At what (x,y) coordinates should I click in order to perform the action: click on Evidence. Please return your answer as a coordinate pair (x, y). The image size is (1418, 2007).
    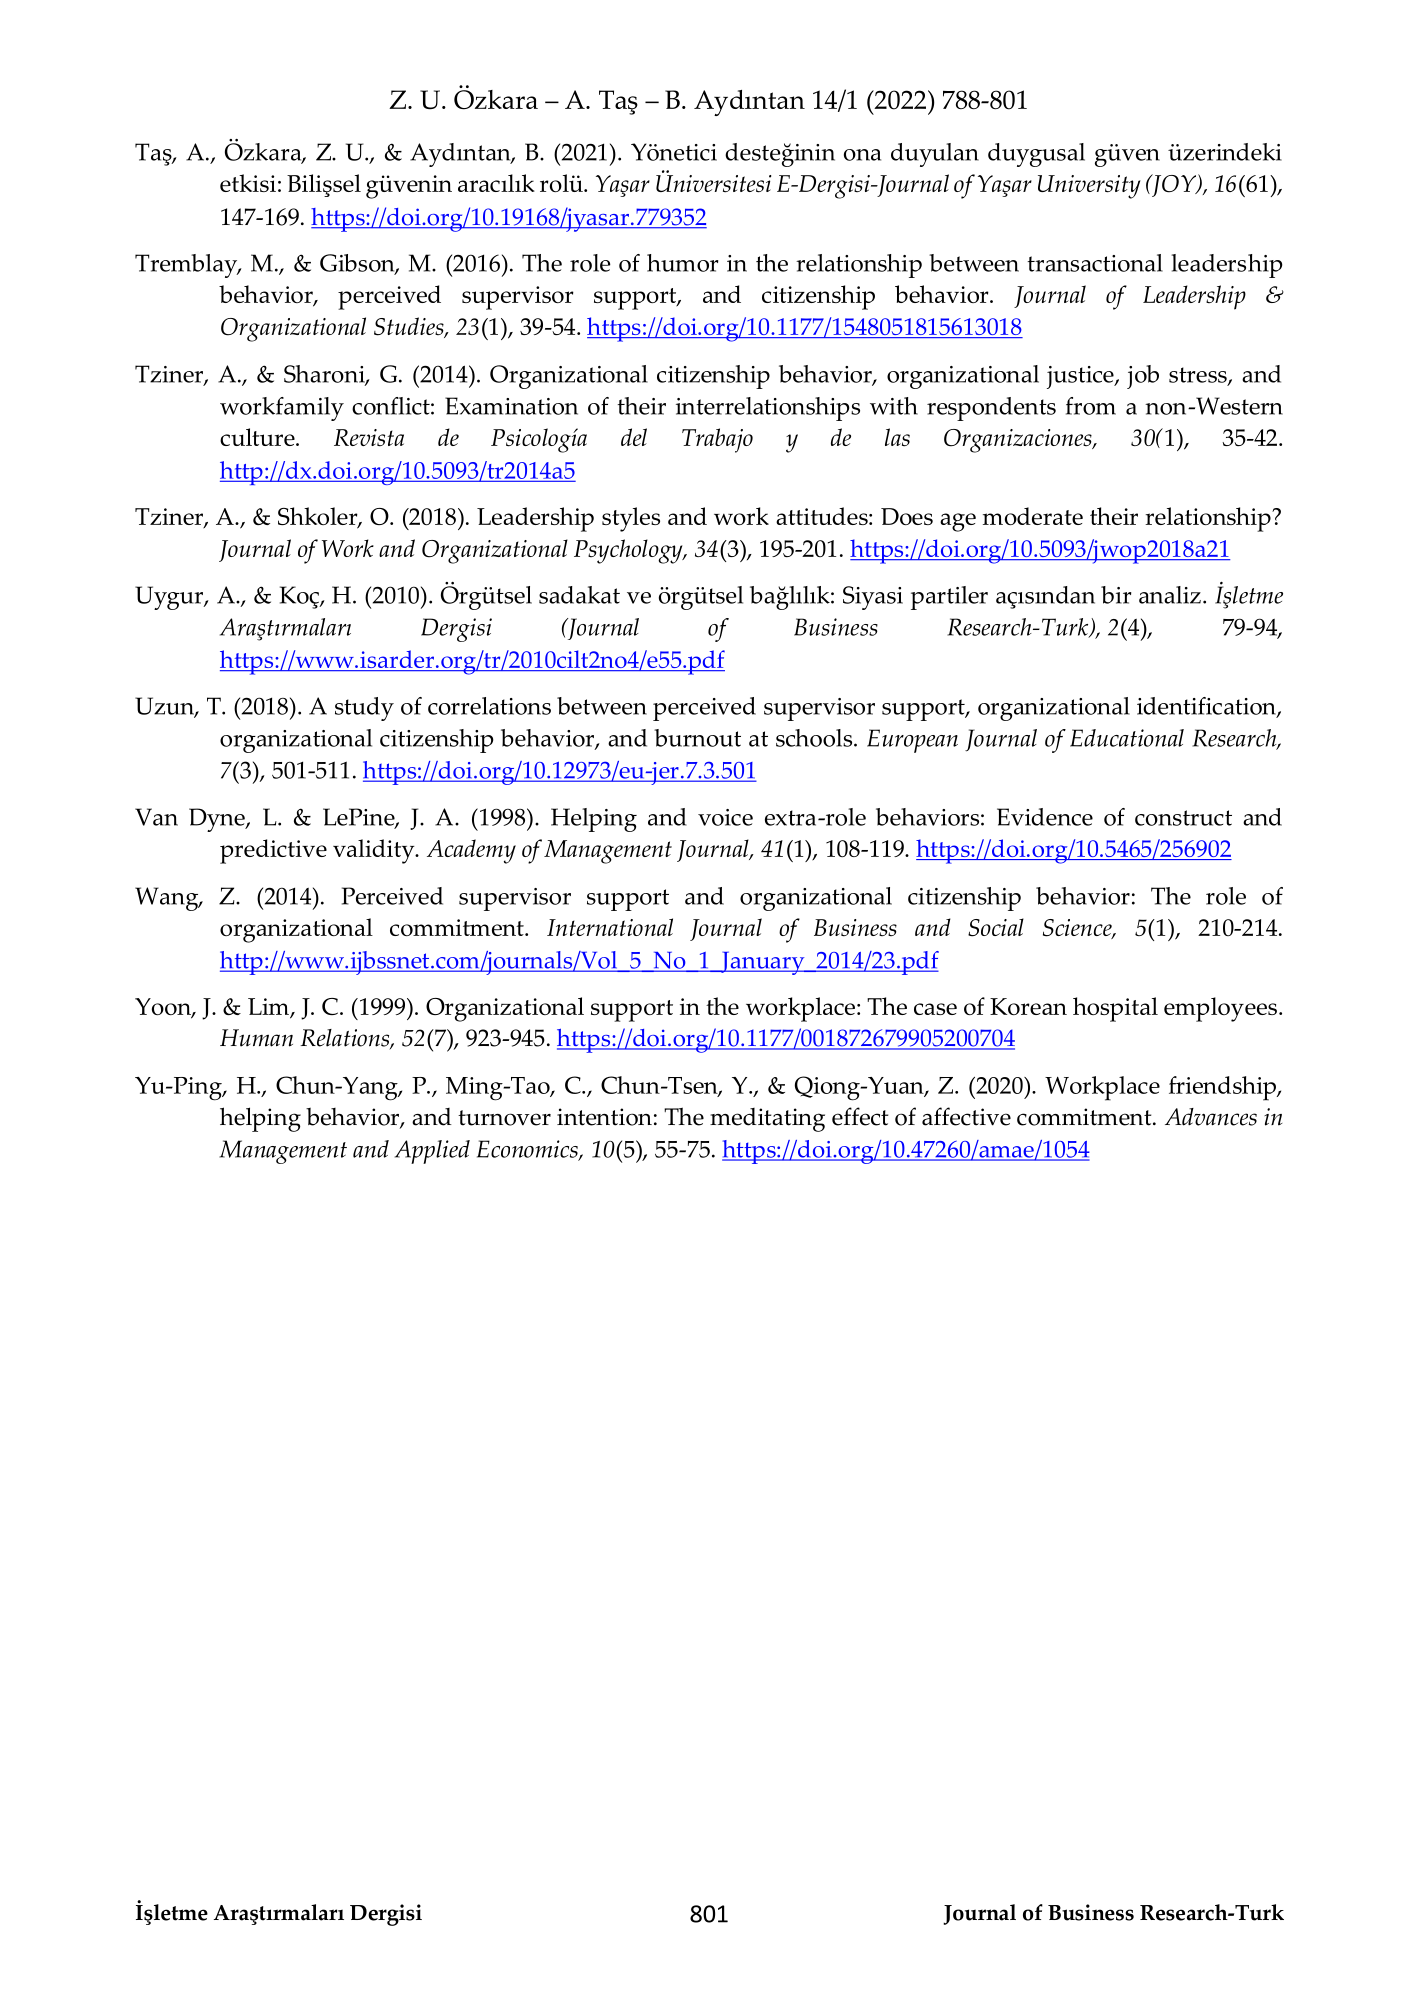
    Looking at the image, I should click on (1045, 817).
